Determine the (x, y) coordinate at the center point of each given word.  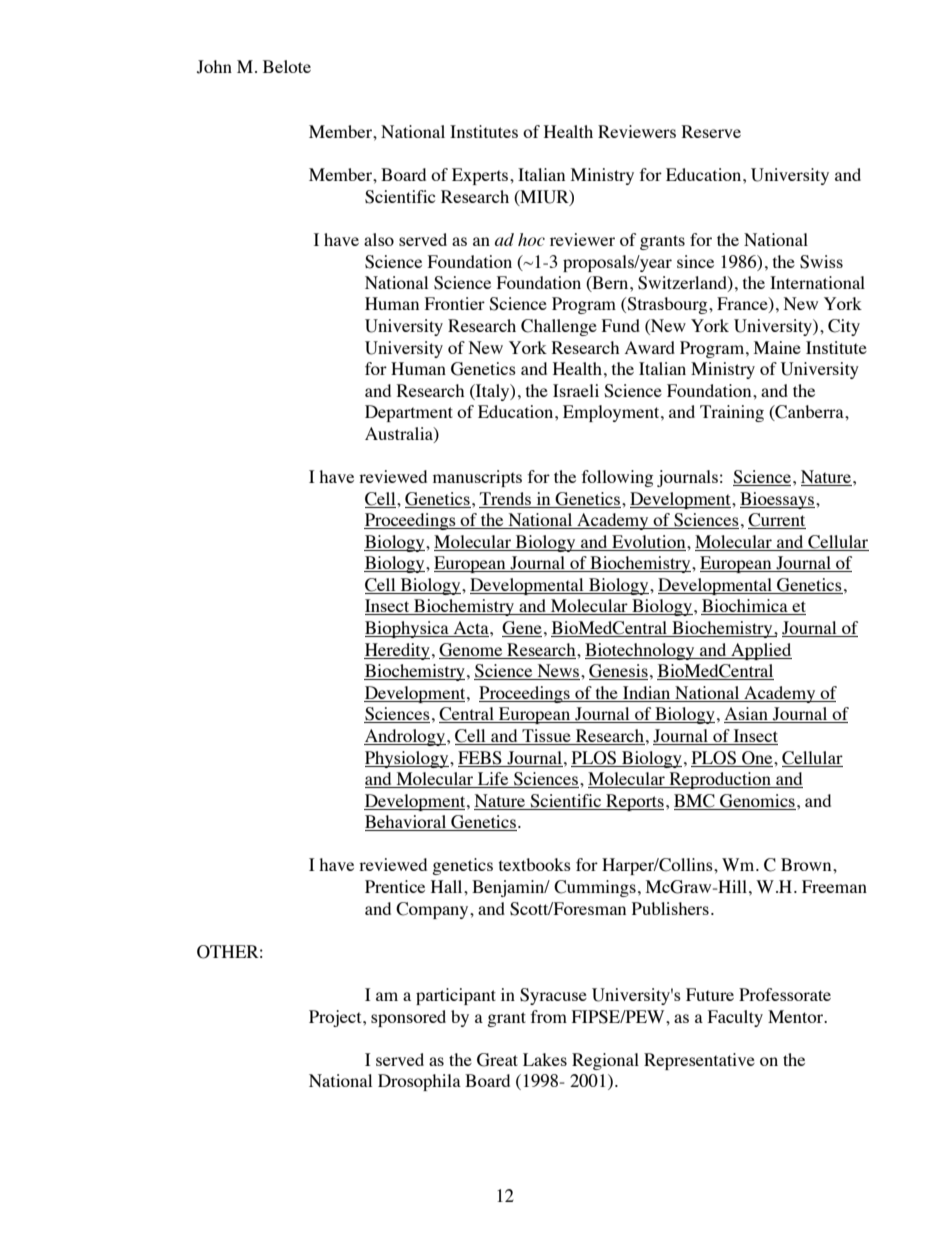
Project (336, 1018)
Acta (471, 629)
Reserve (711, 131)
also (379, 239)
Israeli (576, 390)
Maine (777, 347)
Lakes (545, 1059)
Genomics (757, 801)
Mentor (796, 1016)
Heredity (397, 651)
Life (493, 780)
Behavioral (407, 823)
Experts (481, 176)
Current (777, 521)
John (214, 67)
